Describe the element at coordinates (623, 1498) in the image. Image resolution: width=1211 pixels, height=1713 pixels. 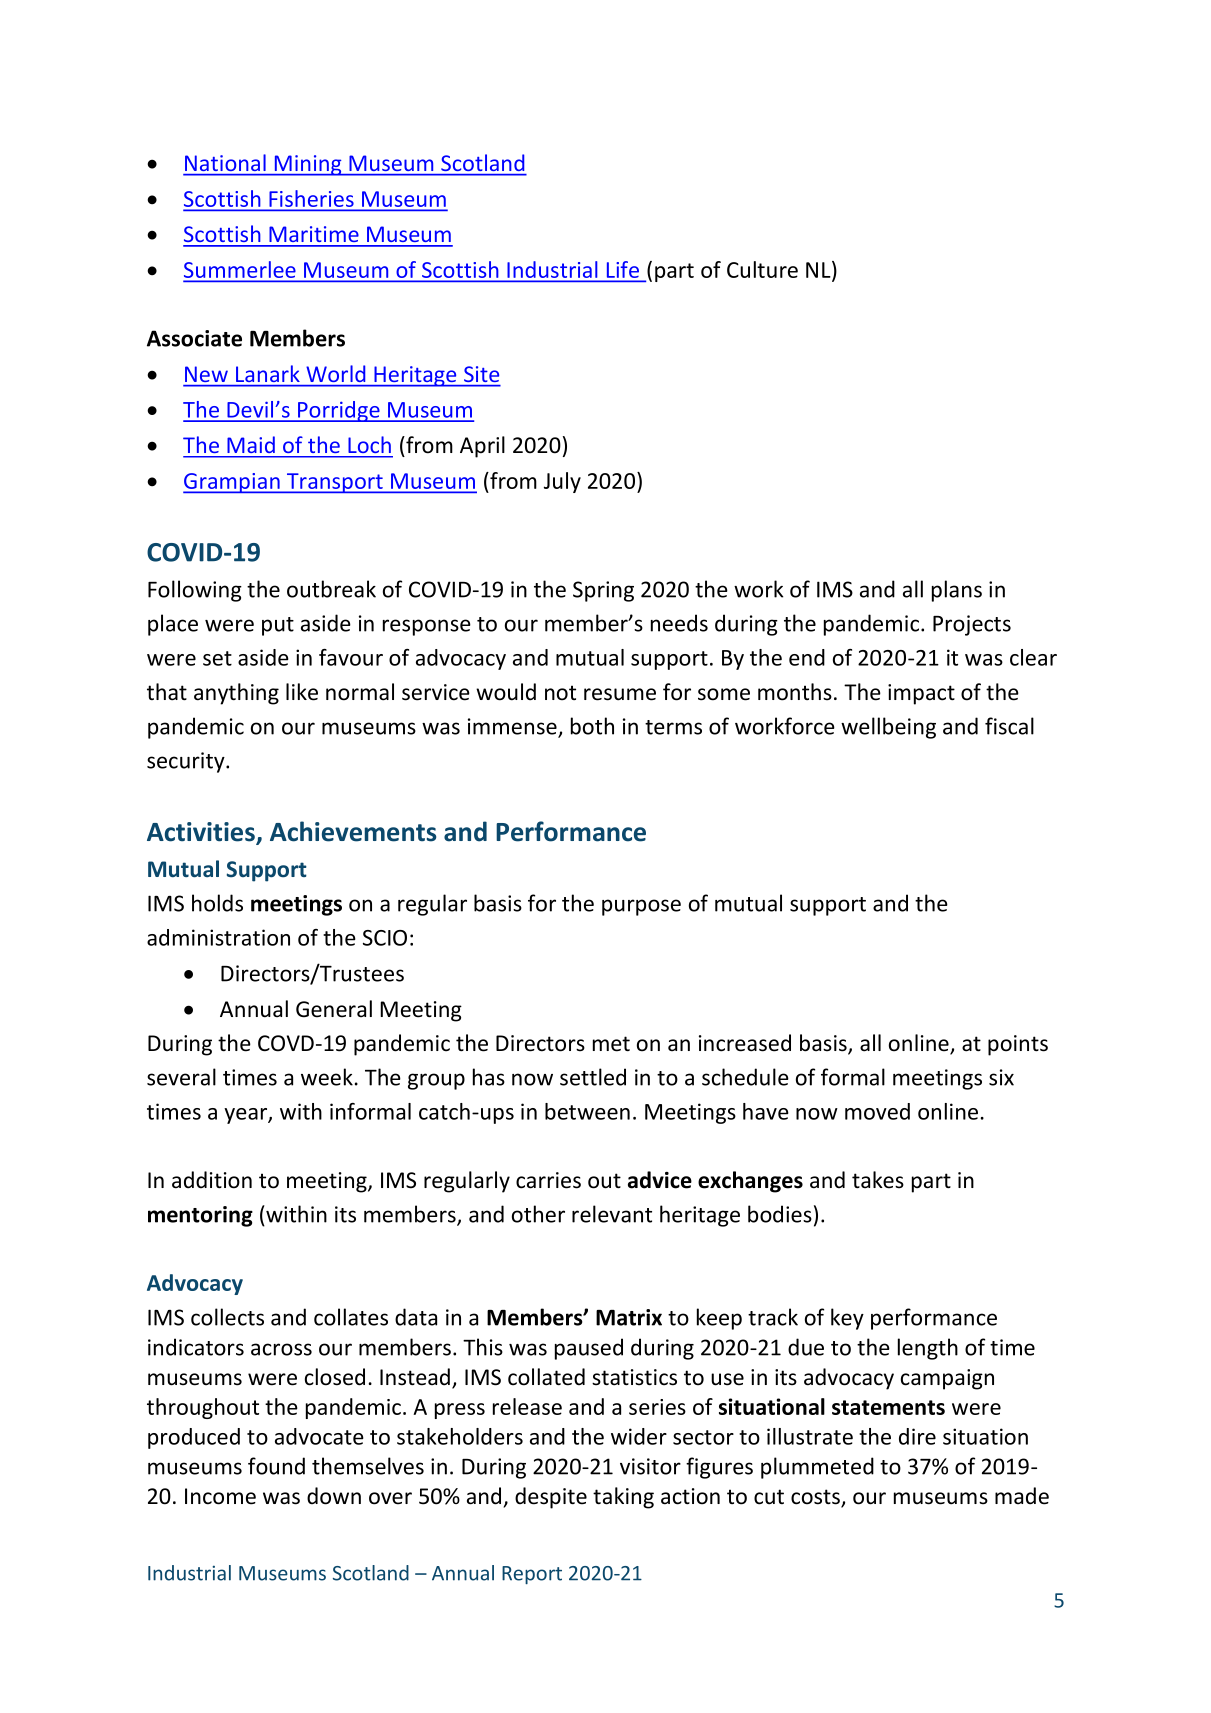
I see `taking` at that location.
